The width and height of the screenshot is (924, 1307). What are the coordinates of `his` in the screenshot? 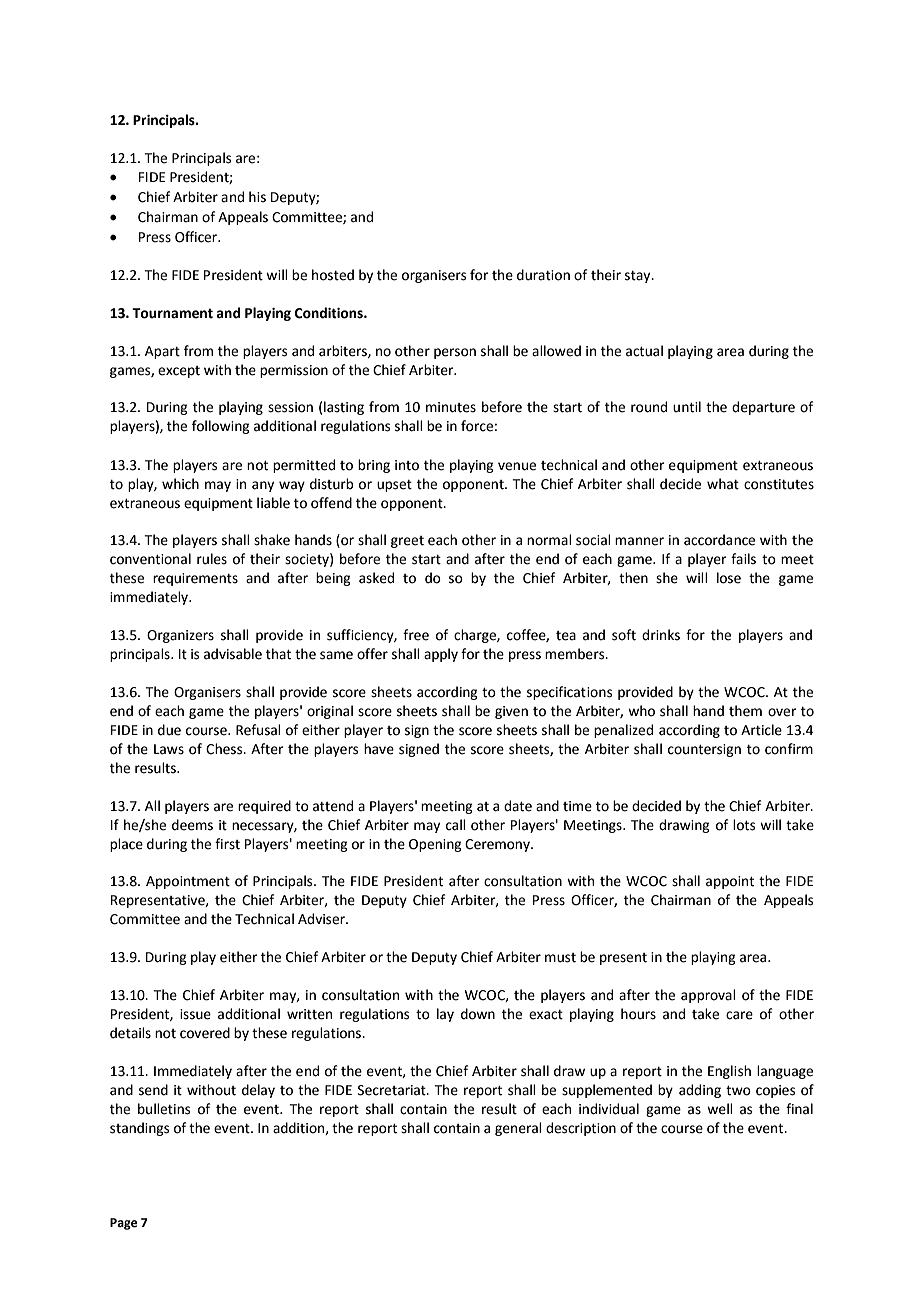 It's located at (257, 197).
